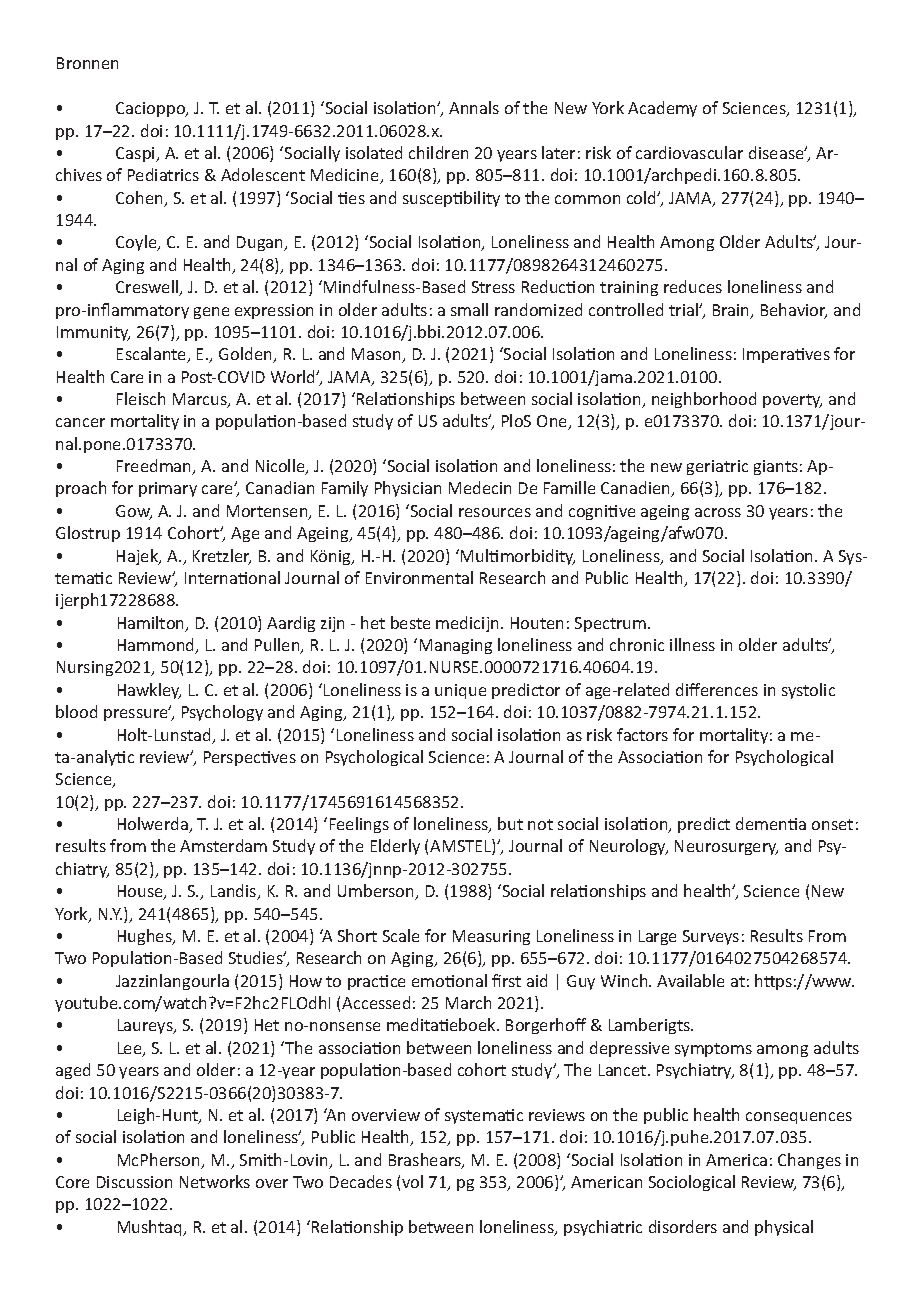 Image resolution: width=924 pixels, height=1308 pixels. I want to click on Neurosurgery, so click(726, 847).
